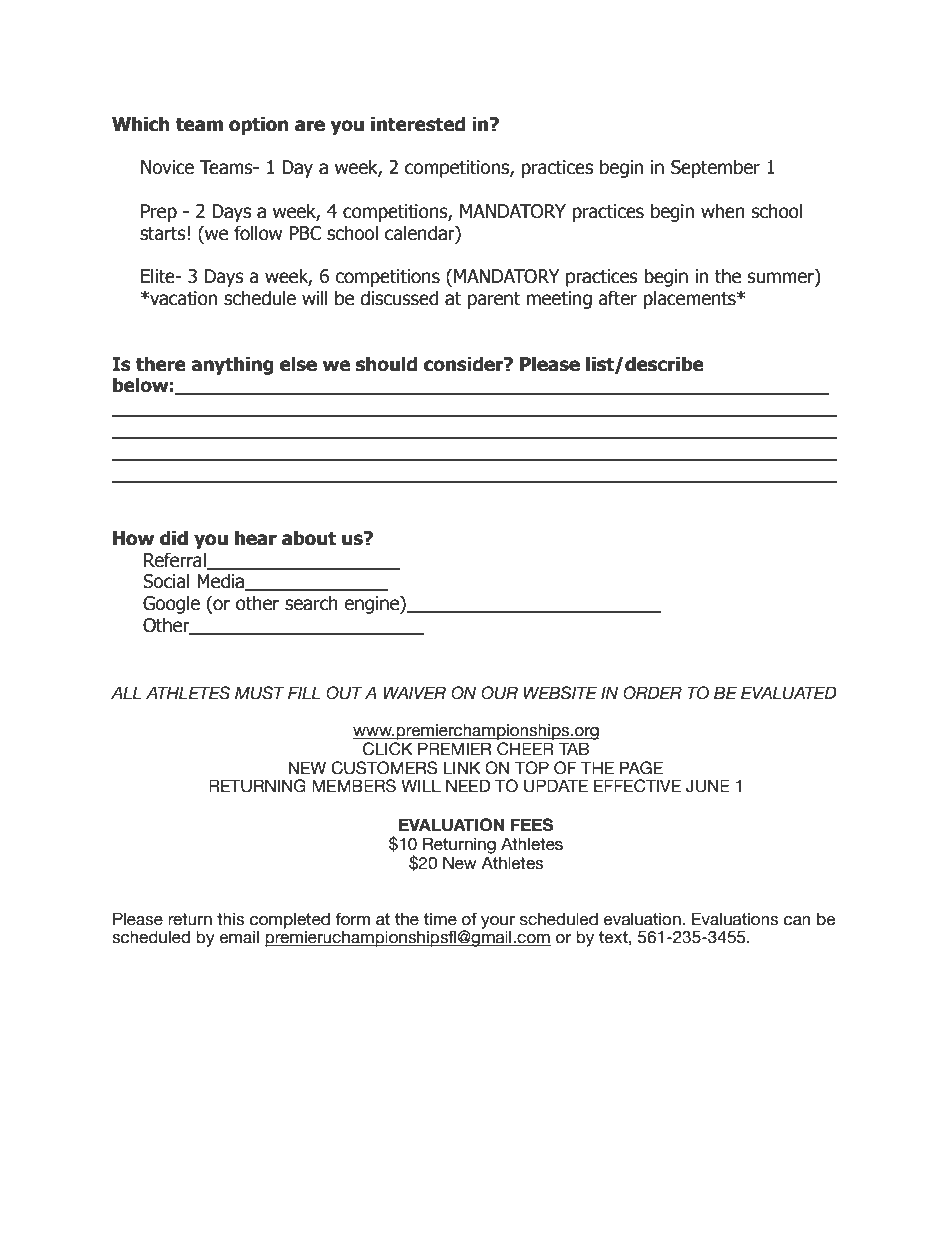 The width and height of the page is (952, 1233). Describe the element at coordinates (232, 365) in the page. I see `anything` at that location.
